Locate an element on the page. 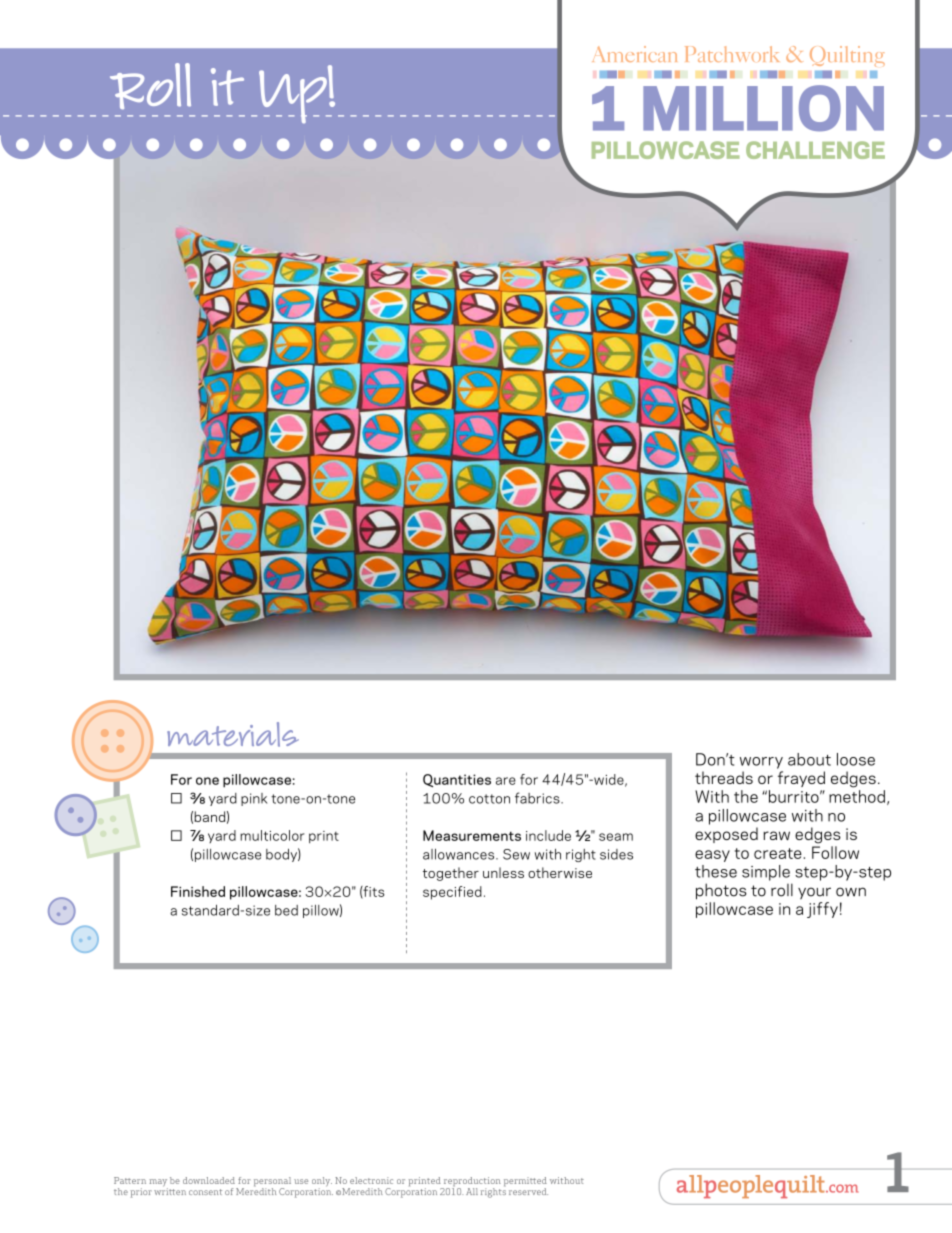  consent is located at coordinates (205, 1192).
